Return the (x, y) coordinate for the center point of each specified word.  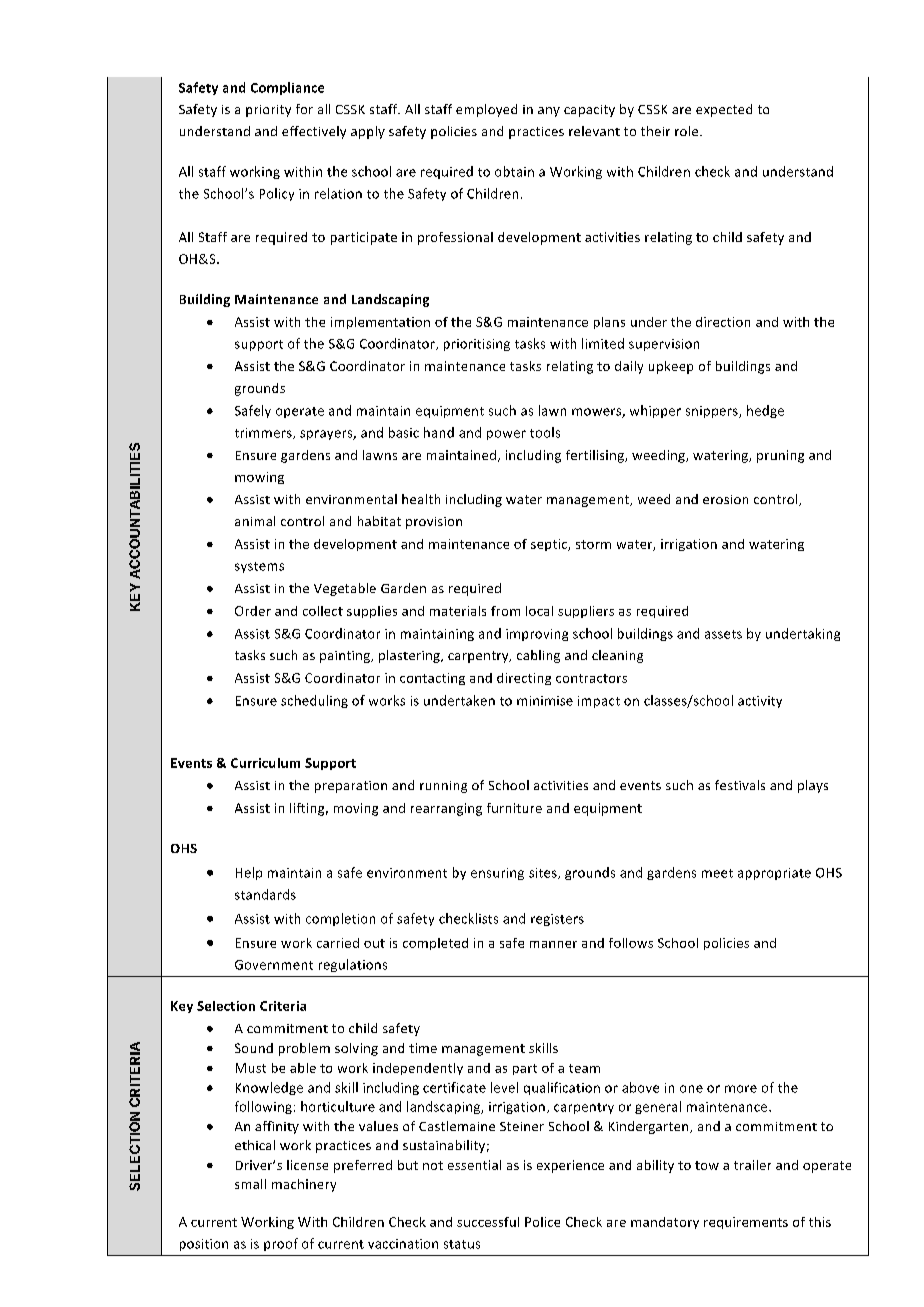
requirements (746, 1223)
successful (488, 1222)
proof (281, 1244)
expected (724, 110)
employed (486, 110)
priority (268, 111)
